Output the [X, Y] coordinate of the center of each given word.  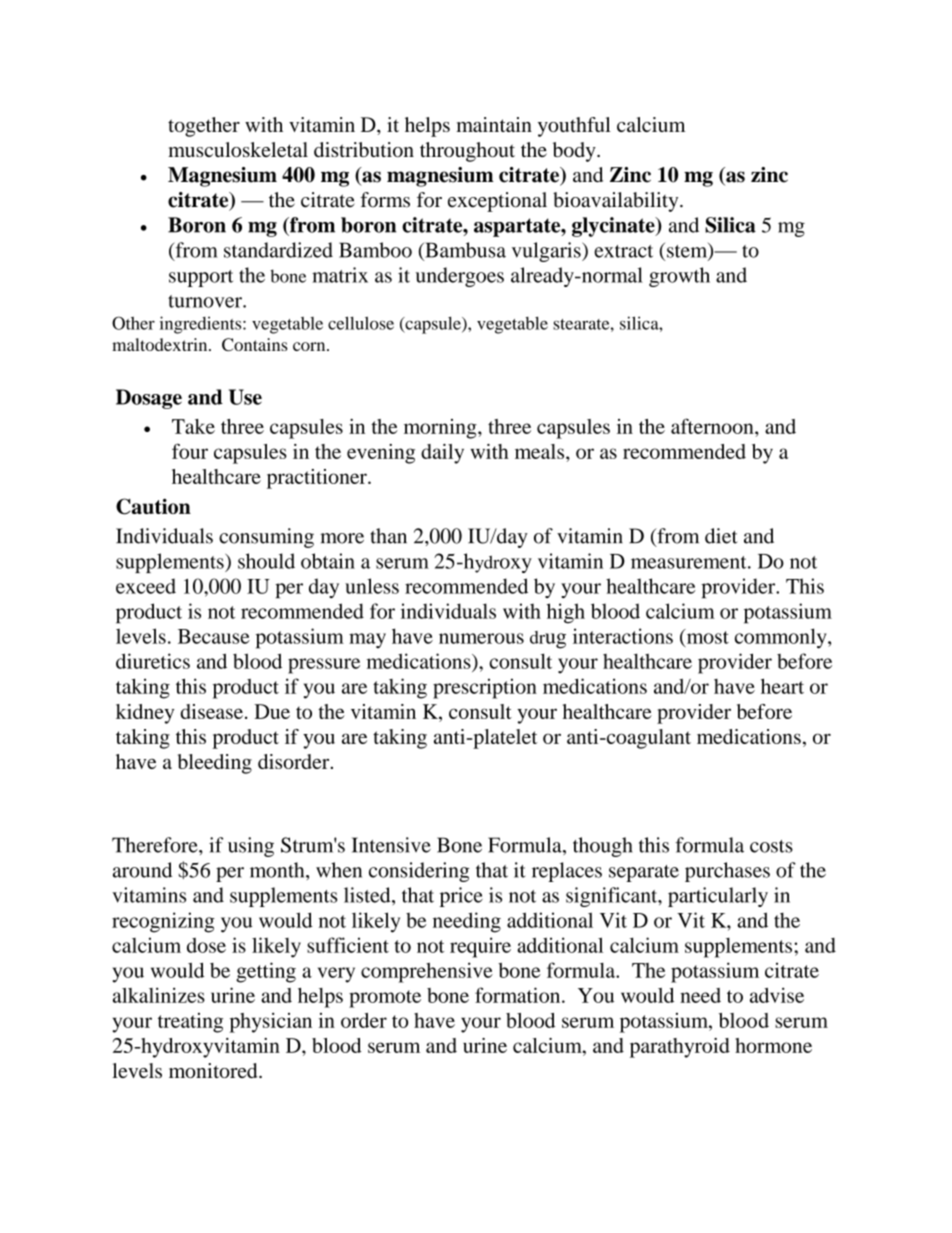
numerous [481, 638]
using [251, 847]
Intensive [391, 845]
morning [441, 429]
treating [190, 1023]
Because [214, 636]
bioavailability [617, 202]
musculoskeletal [238, 149]
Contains [255, 344]
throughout [467, 152]
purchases [727, 872]
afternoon [713, 426]
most [706, 637]
